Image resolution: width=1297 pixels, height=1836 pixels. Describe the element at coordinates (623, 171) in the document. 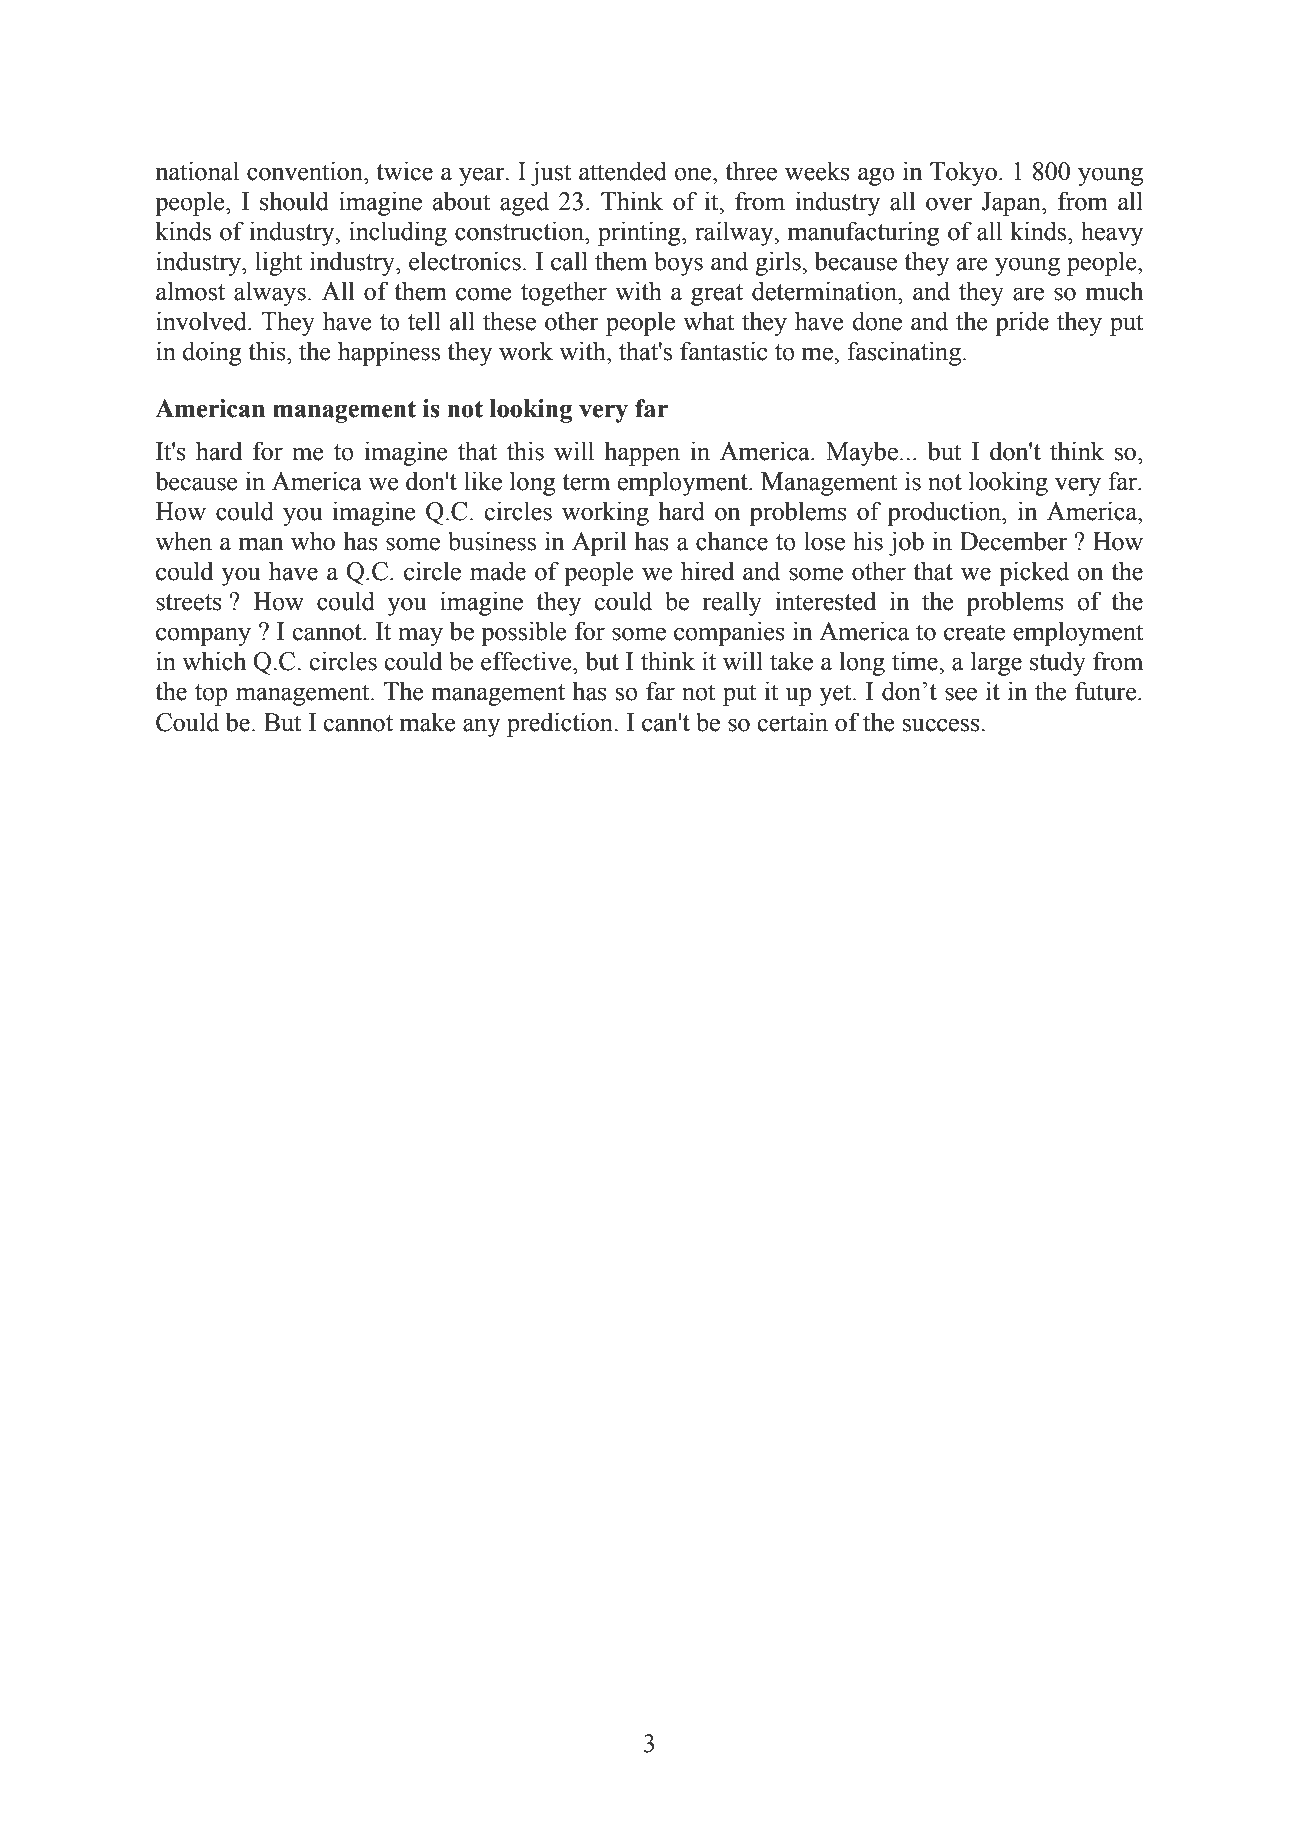

I see `attended` at that location.
